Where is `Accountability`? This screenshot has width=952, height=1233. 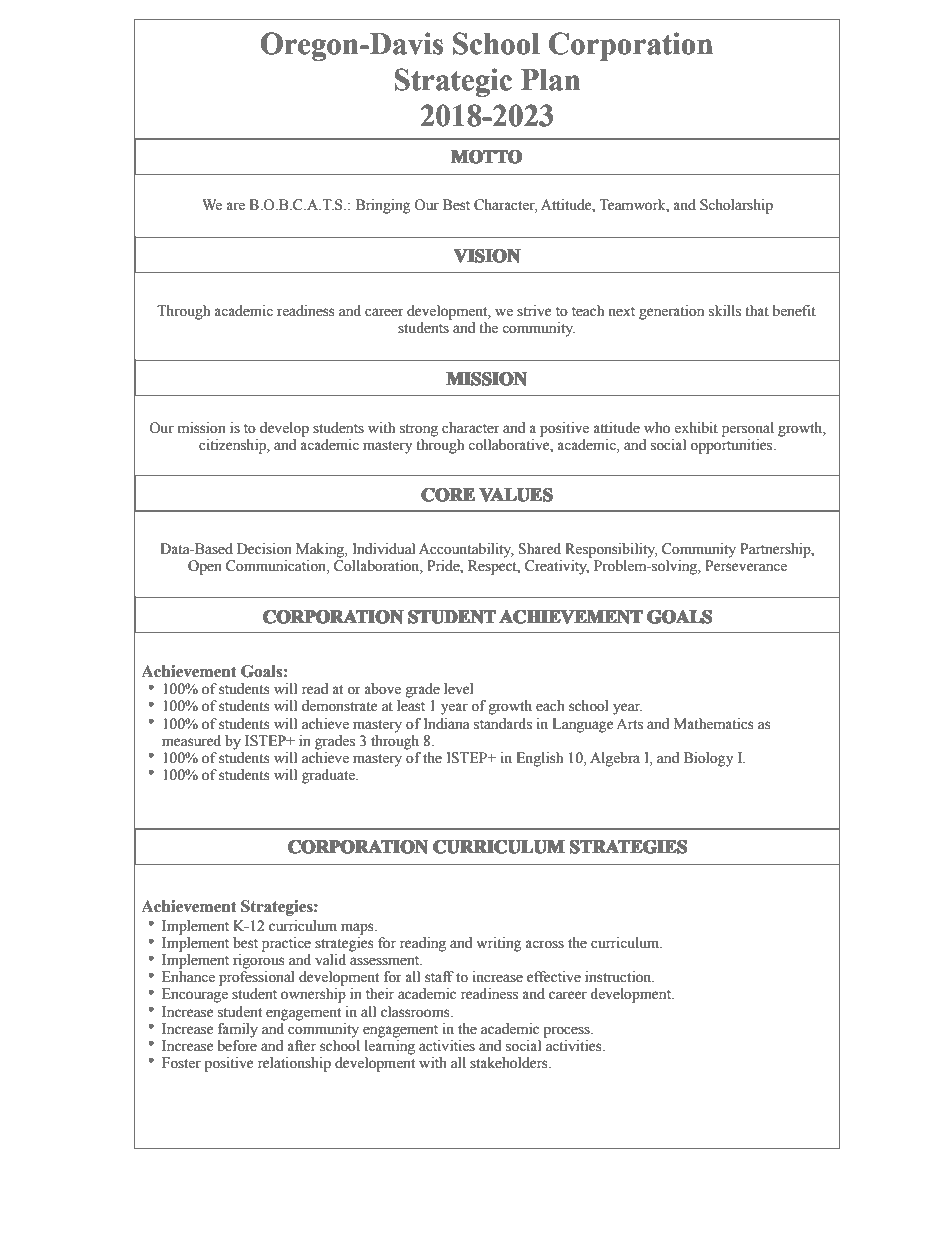 Accountability is located at coordinates (466, 550).
